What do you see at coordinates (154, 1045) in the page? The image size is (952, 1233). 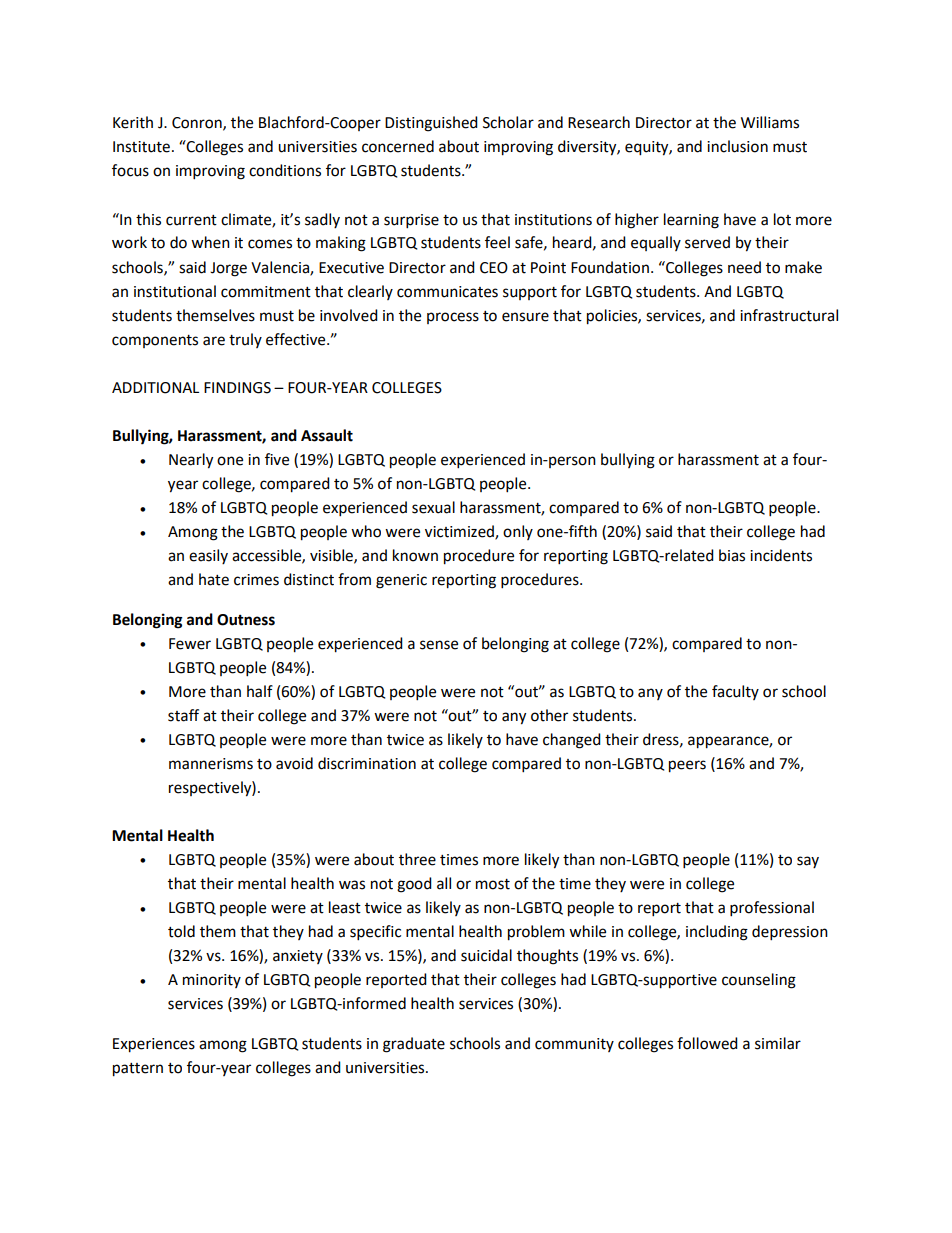 I see `Experiences` at bounding box center [154, 1045].
